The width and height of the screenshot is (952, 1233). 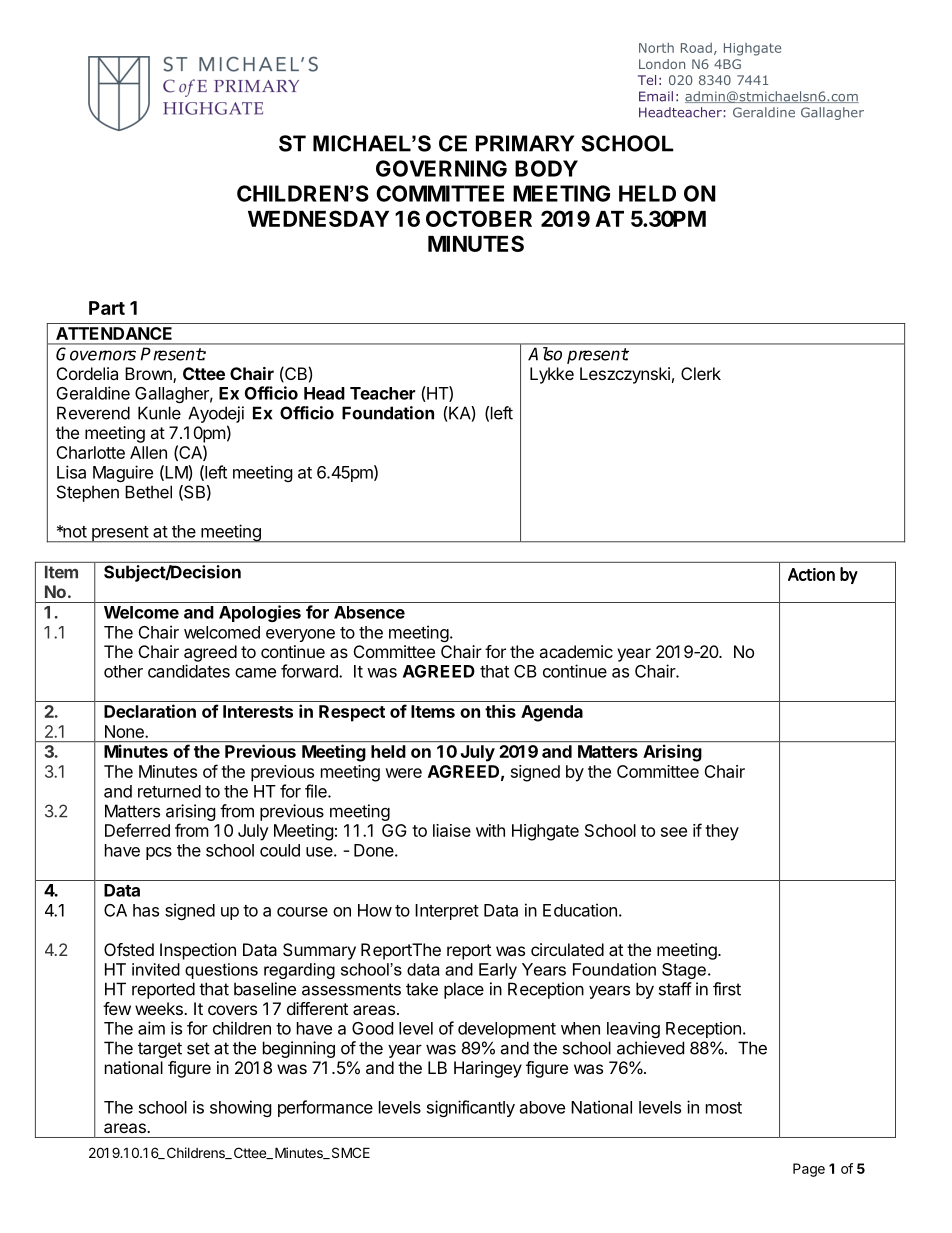 What do you see at coordinates (724, 1108) in the screenshot?
I see `most` at bounding box center [724, 1108].
